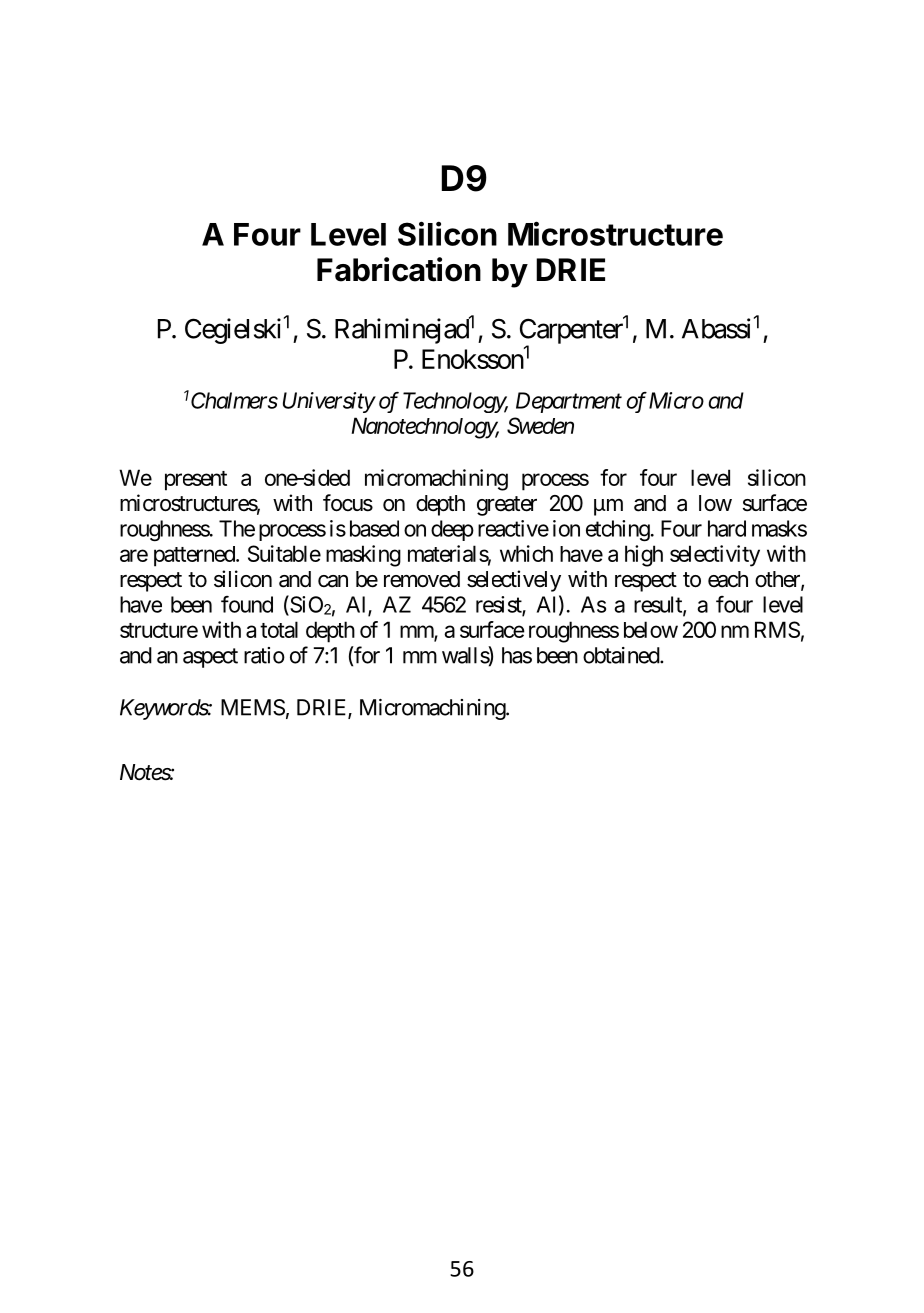  What do you see at coordinates (540, 425) in the screenshot?
I see `Sweden` at bounding box center [540, 425].
